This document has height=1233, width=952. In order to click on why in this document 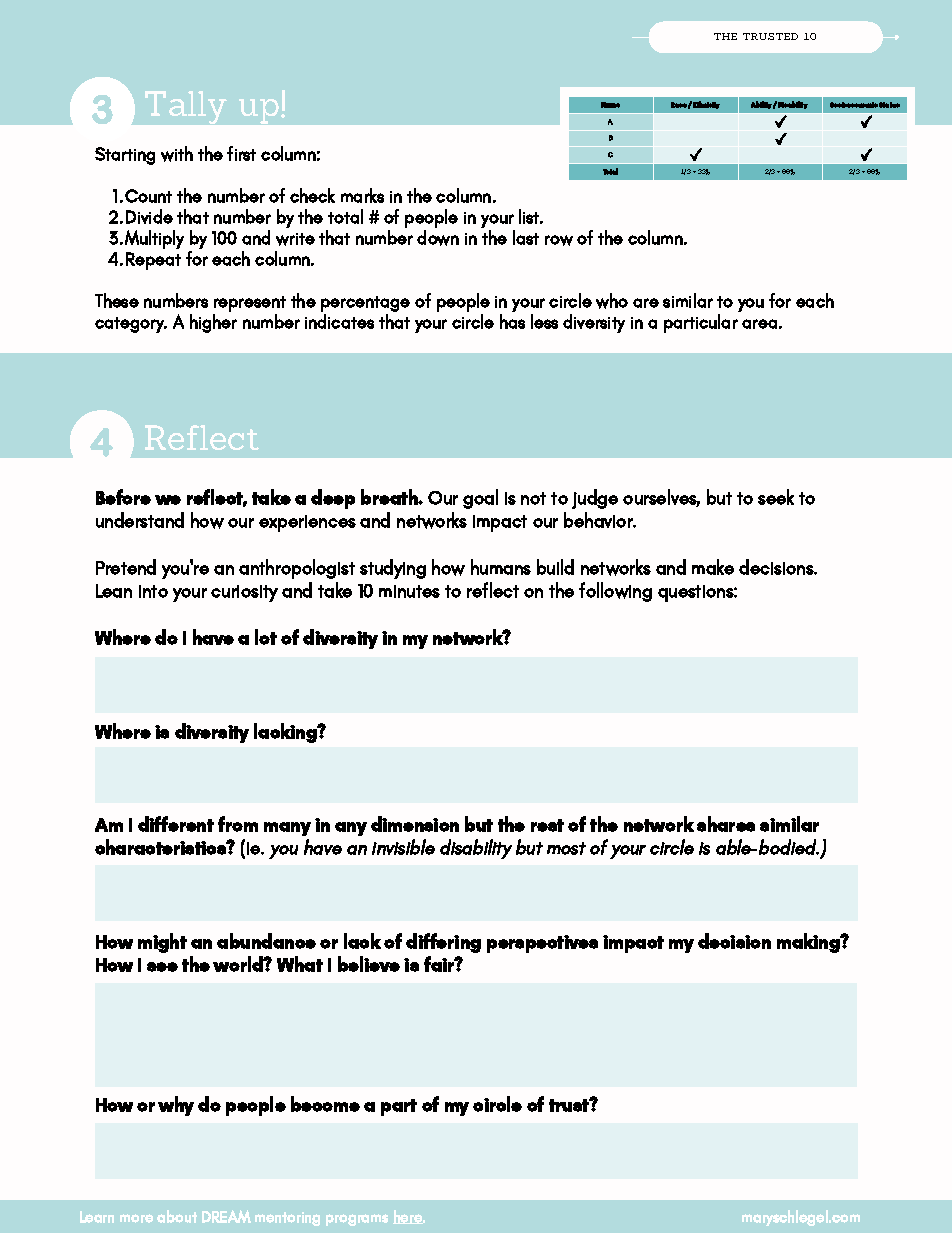, I will do `click(176, 1106)`.
